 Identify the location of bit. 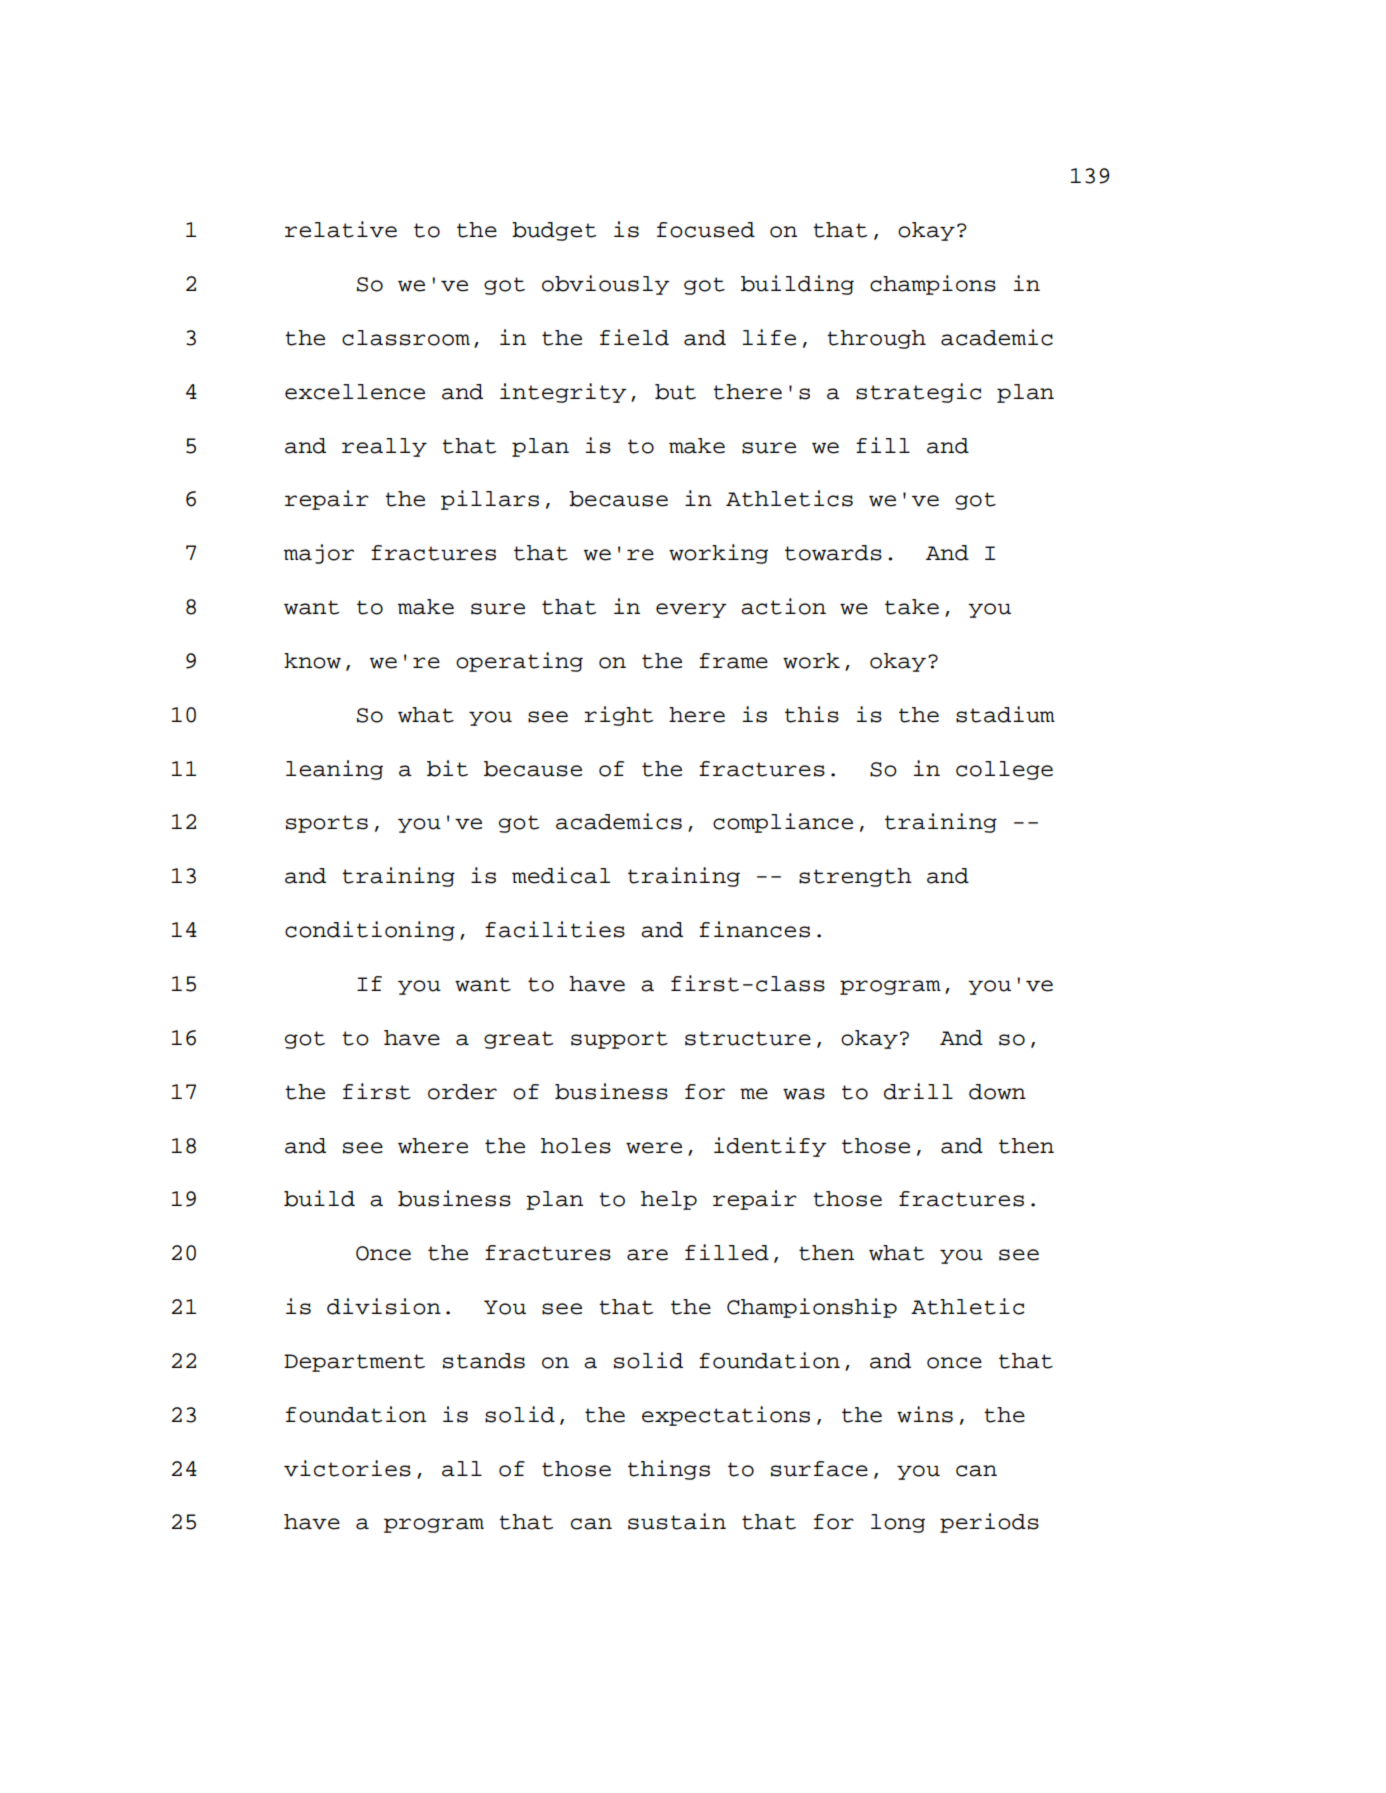
(447, 768).
